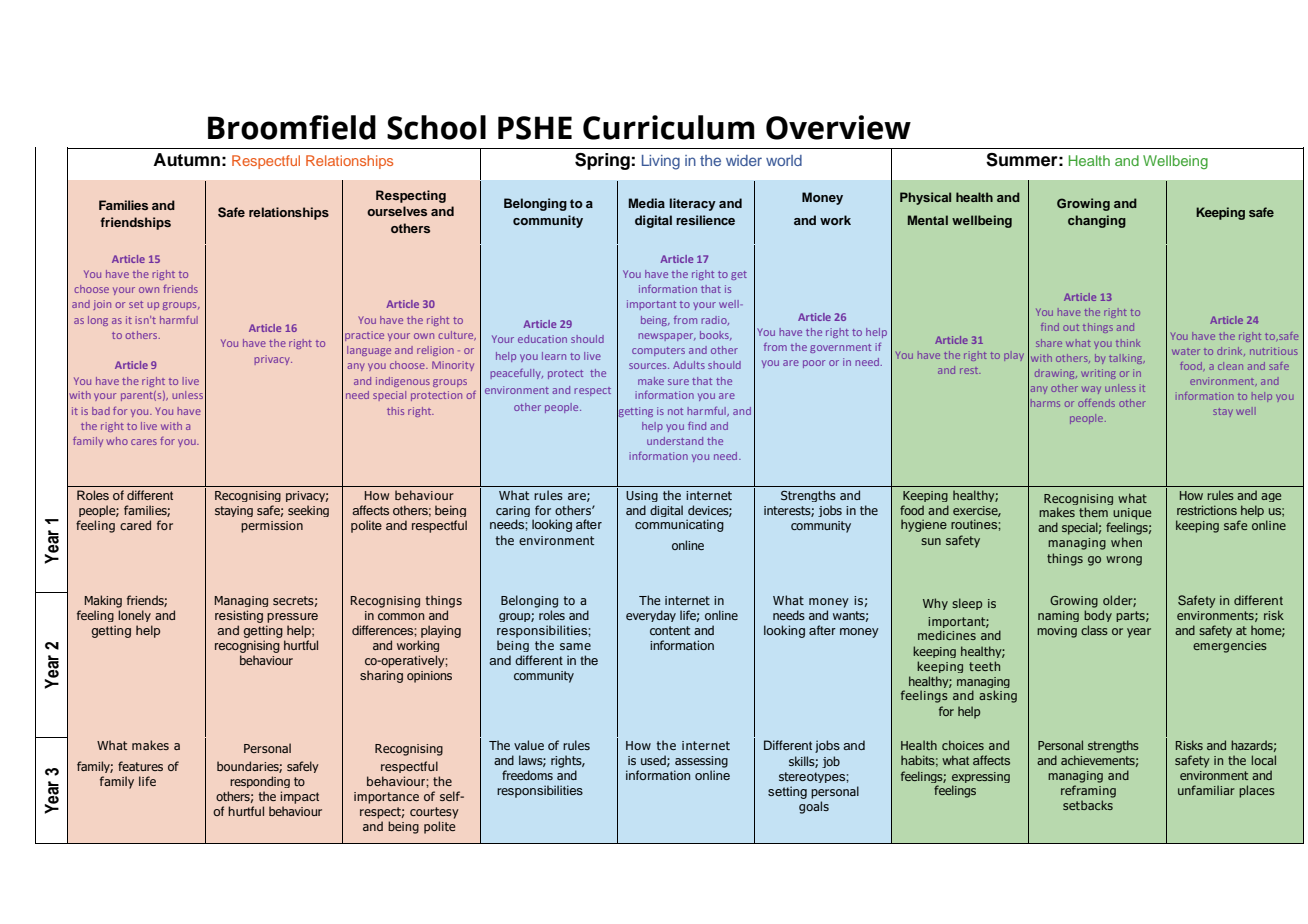  What do you see at coordinates (675, 441) in the screenshot?
I see `understand` at bounding box center [675, 441].
